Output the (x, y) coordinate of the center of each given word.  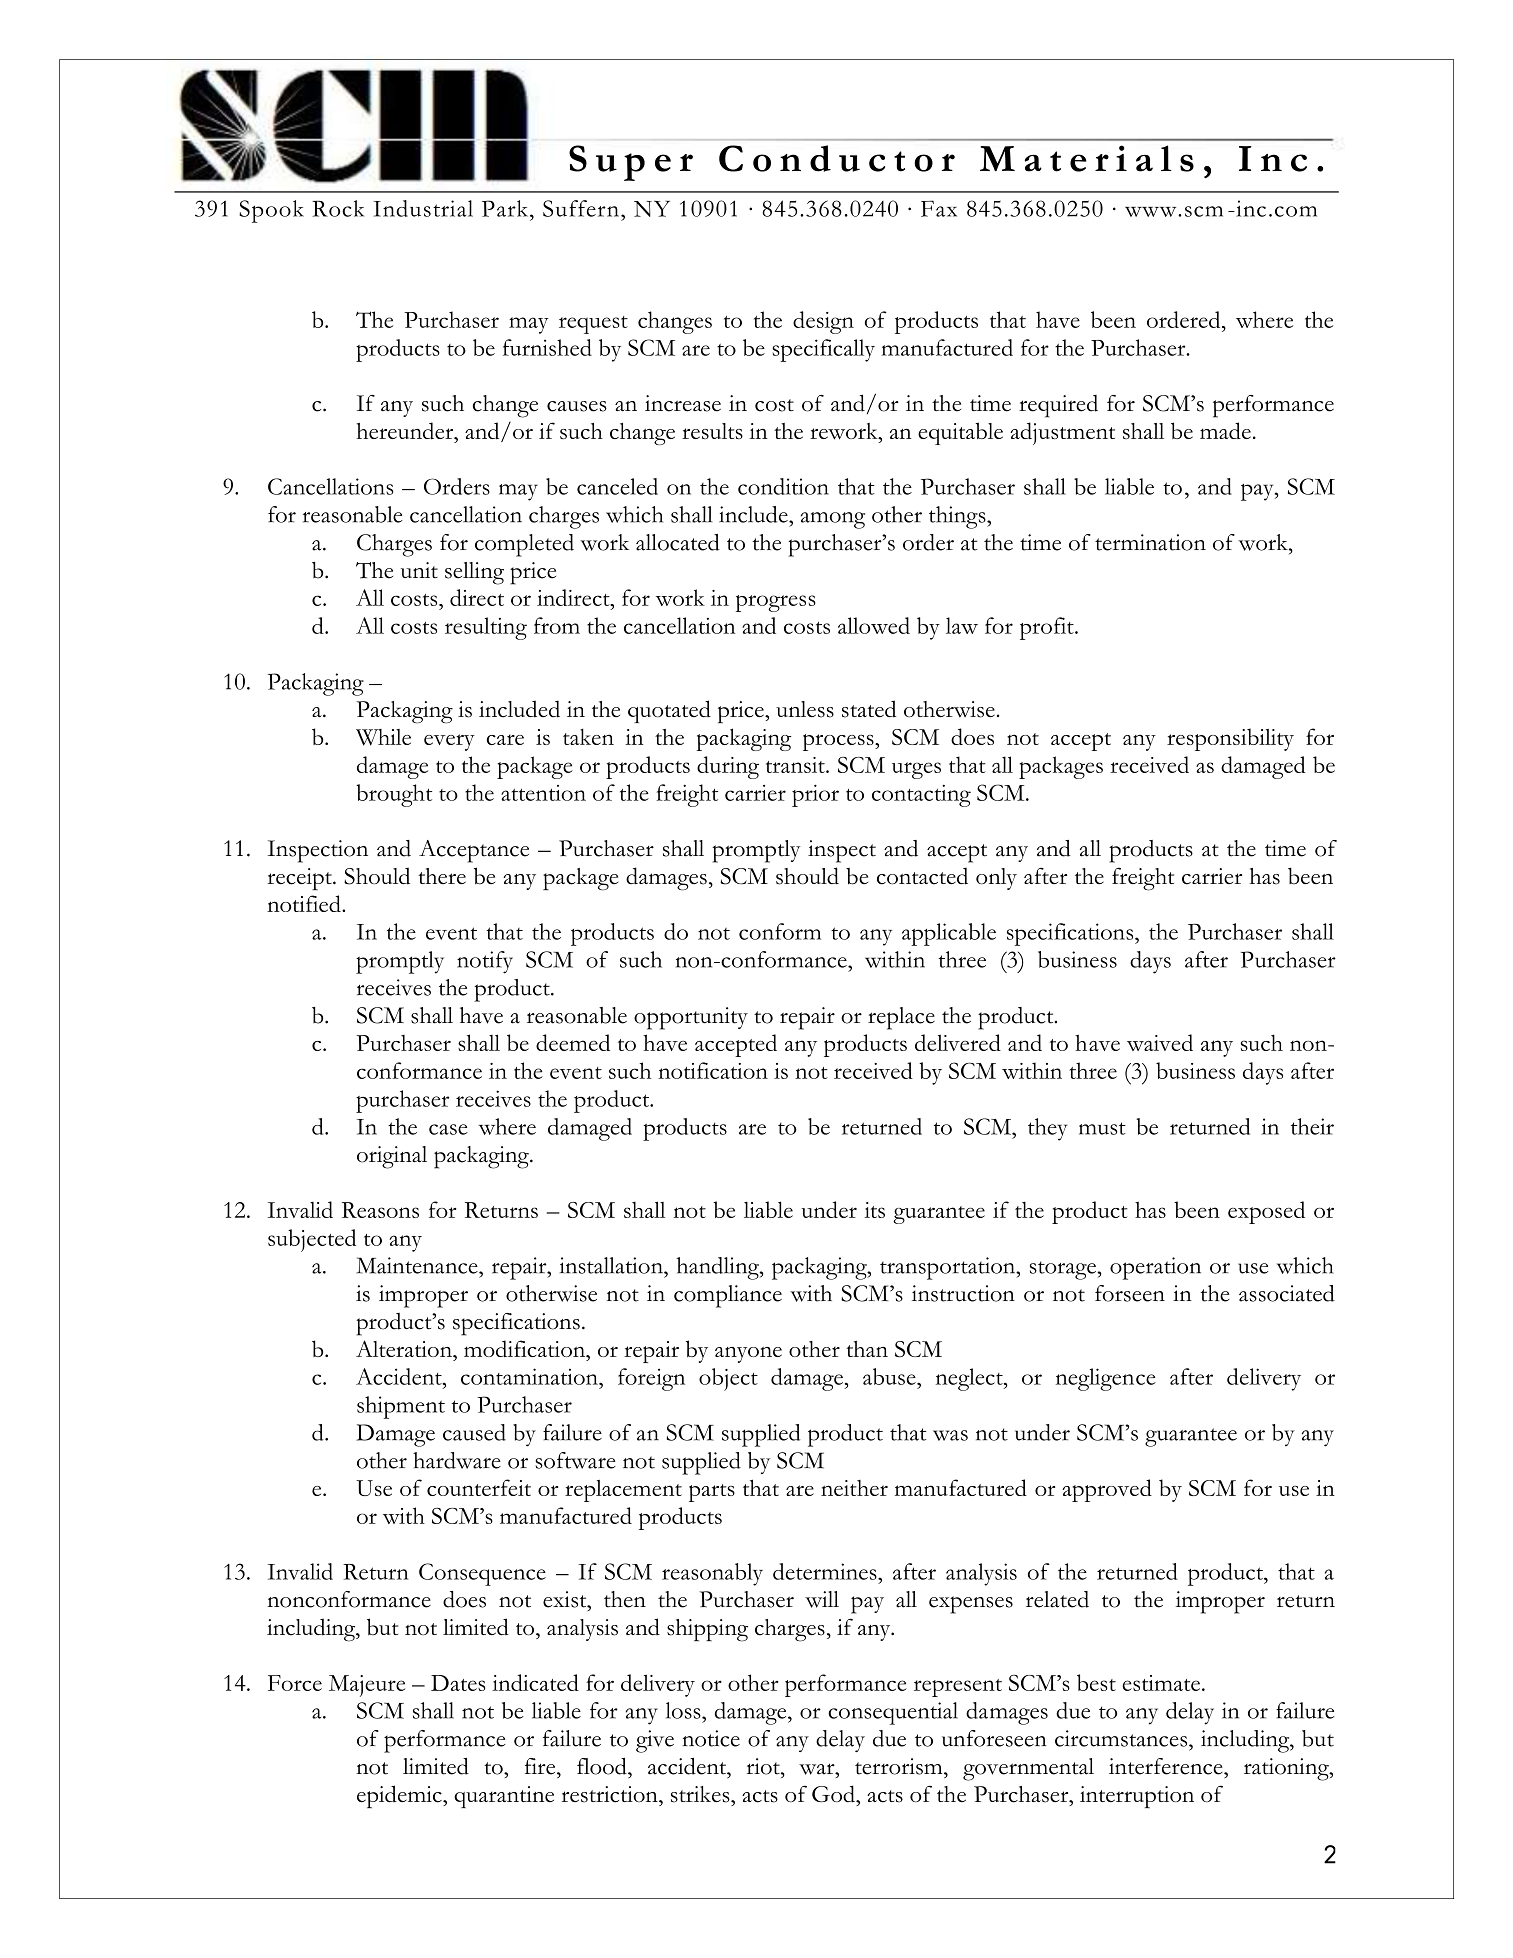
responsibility (1230, 739)
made (1225, 430)
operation (1155, 1268)
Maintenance (418, 1265)
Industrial (423, 208)
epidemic (400, 1796)
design (823, 322)
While (383, 737)
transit (796, 765)
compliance (728, 1296)
